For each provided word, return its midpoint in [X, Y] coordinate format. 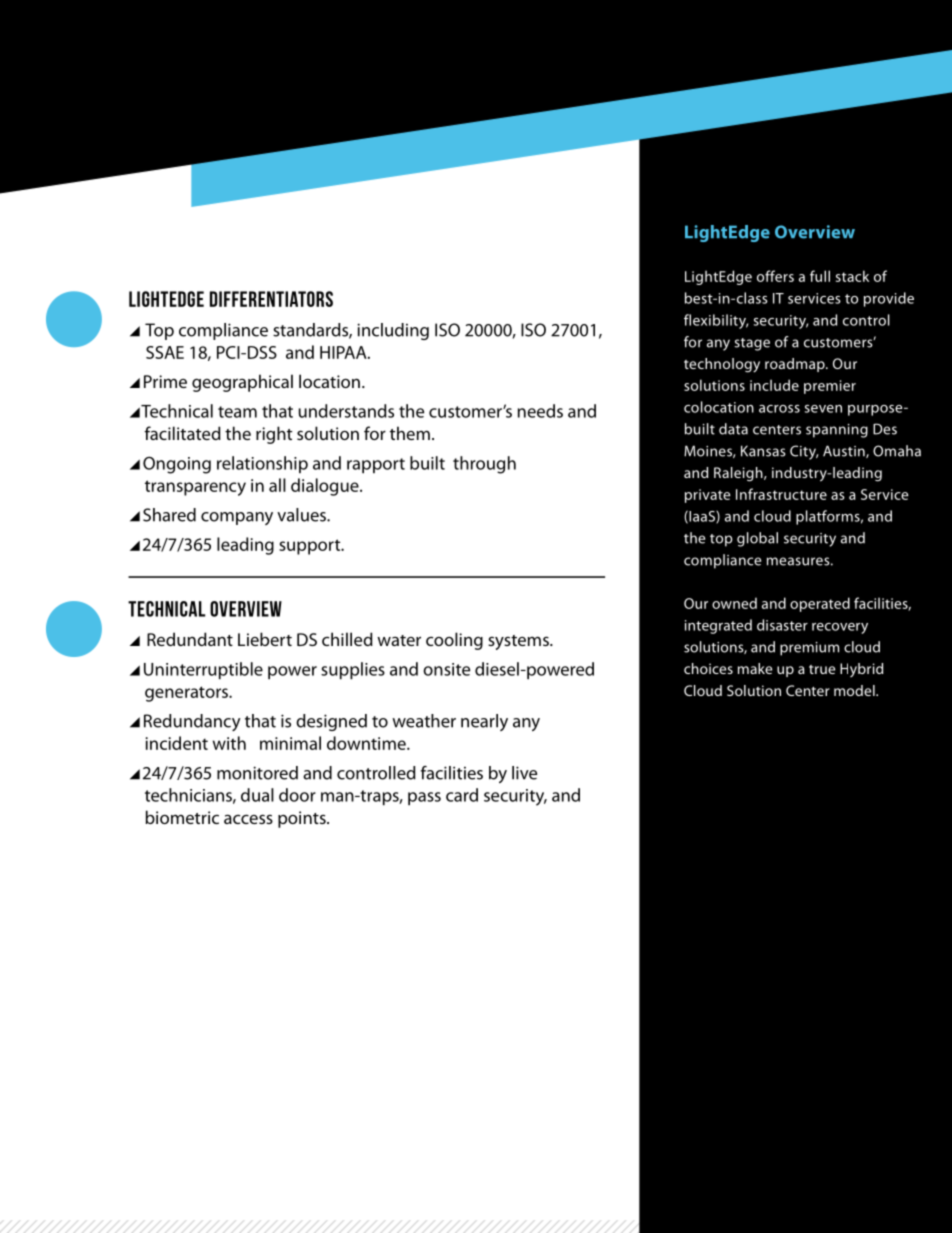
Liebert [265, 639]
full [820, 276]
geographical [242, 383]
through [484, 465]
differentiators [271, 299]
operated [820, 604]
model [855, 690]
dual [257, 795]
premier [830, 387]
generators [187, 694]
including [393, 331]
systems [519, 642]
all [277, 485]
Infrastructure [781, 494]
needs [540, 411]
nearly [484, 722]
